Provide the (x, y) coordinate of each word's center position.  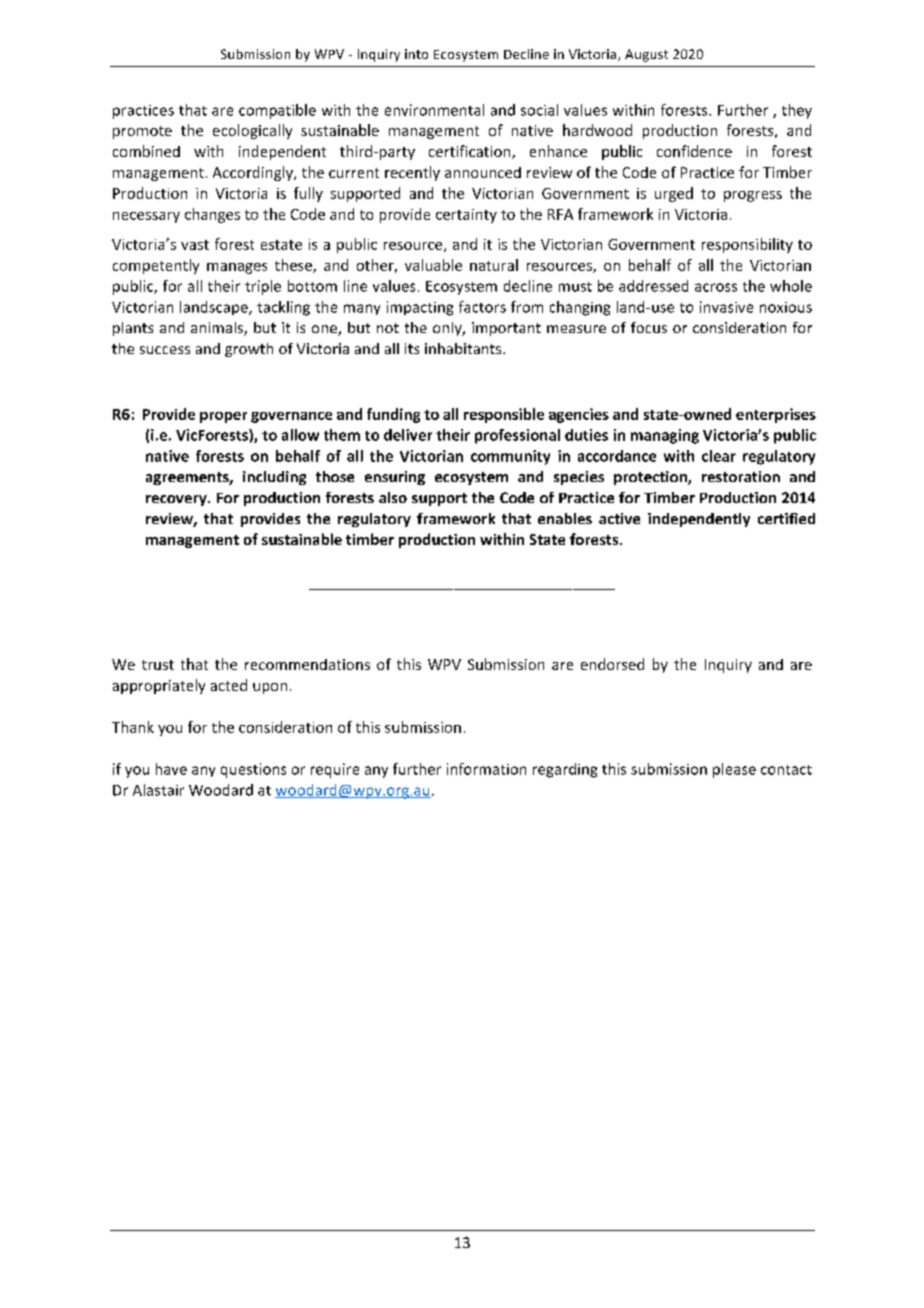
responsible (504, 415)
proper (223, 417)
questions (253, 770)
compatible (277, 111)
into (416, 54)
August (646, 55)
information (486, 769)
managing (665, 436)
